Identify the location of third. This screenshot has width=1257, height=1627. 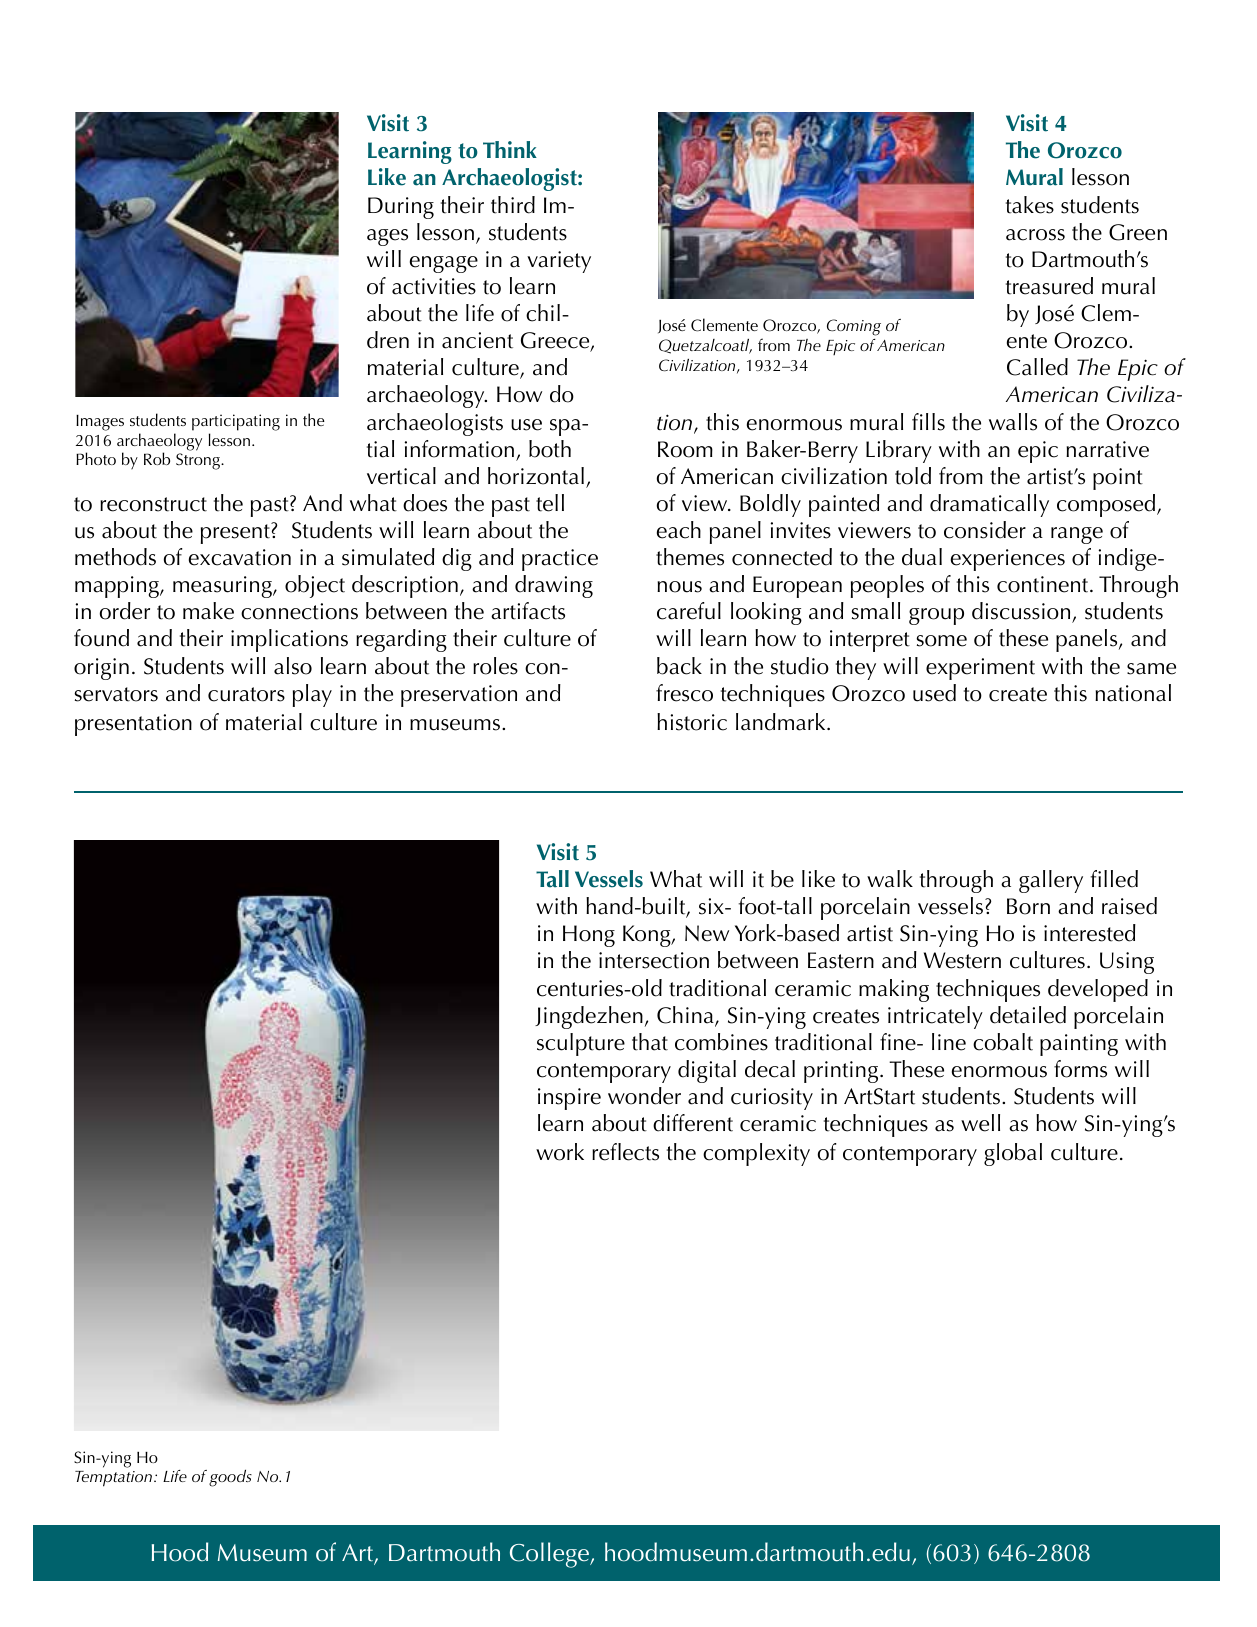
(513, 205).
